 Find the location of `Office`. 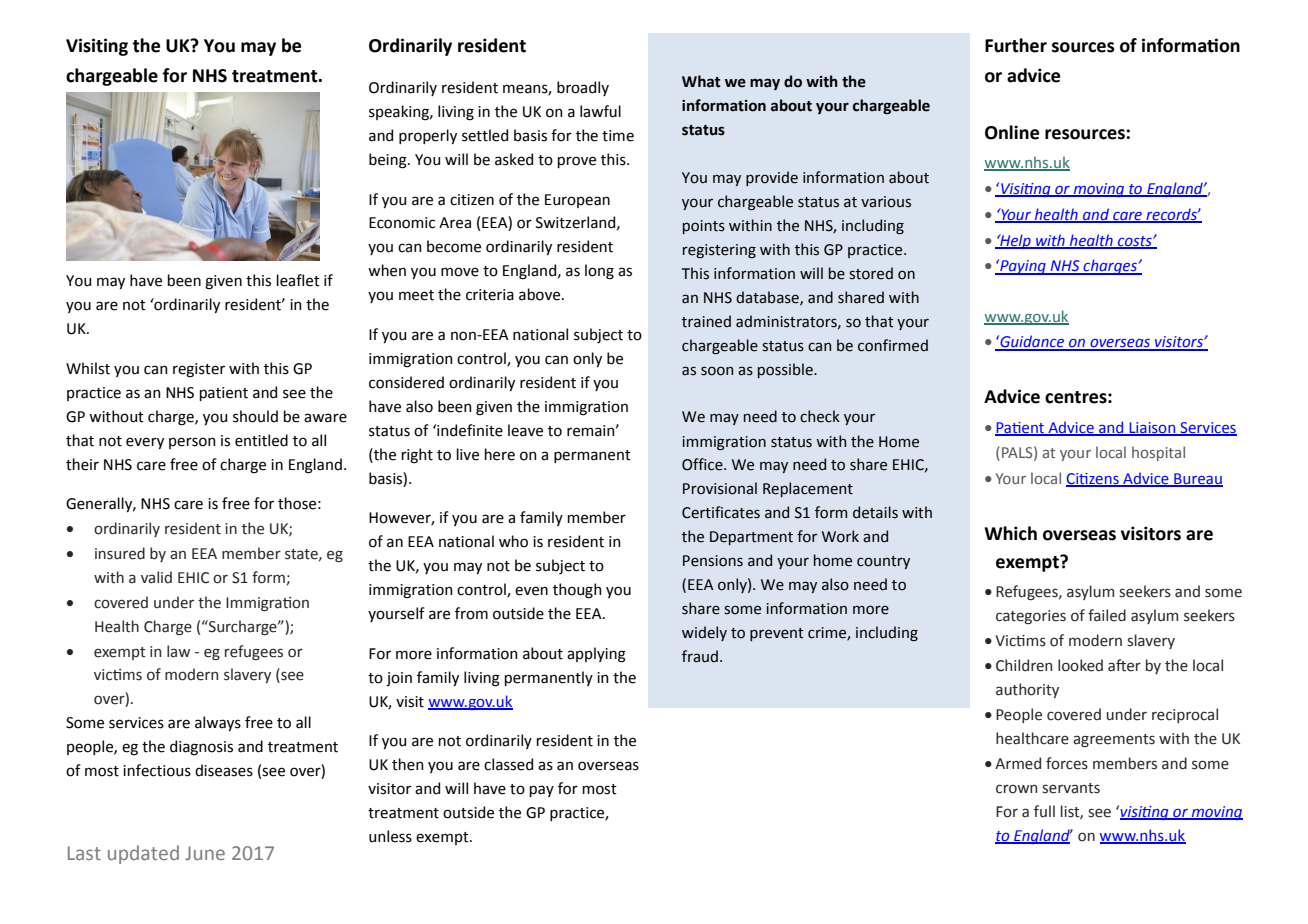

Office is located at coordinates (703, 464).
